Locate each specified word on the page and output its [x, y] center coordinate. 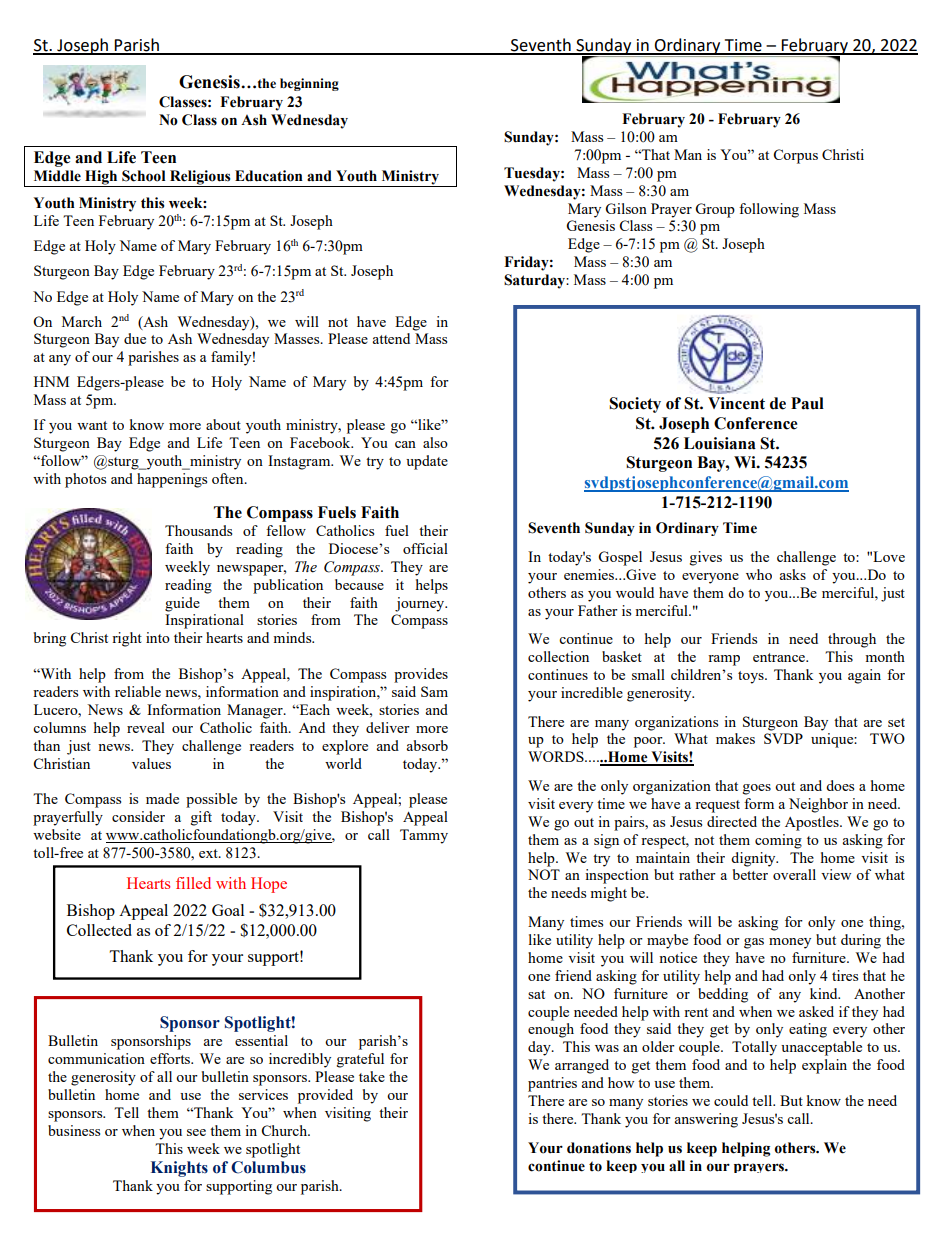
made [162, 798]
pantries [552, 1084]
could [731, 1100]
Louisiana [720, 443]
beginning [309, 84]
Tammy [424, 836]
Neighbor [818, 805]
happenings [172, 480]
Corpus [795, 156]
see [196, 1132]
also [435, 442]
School [143, 176]
